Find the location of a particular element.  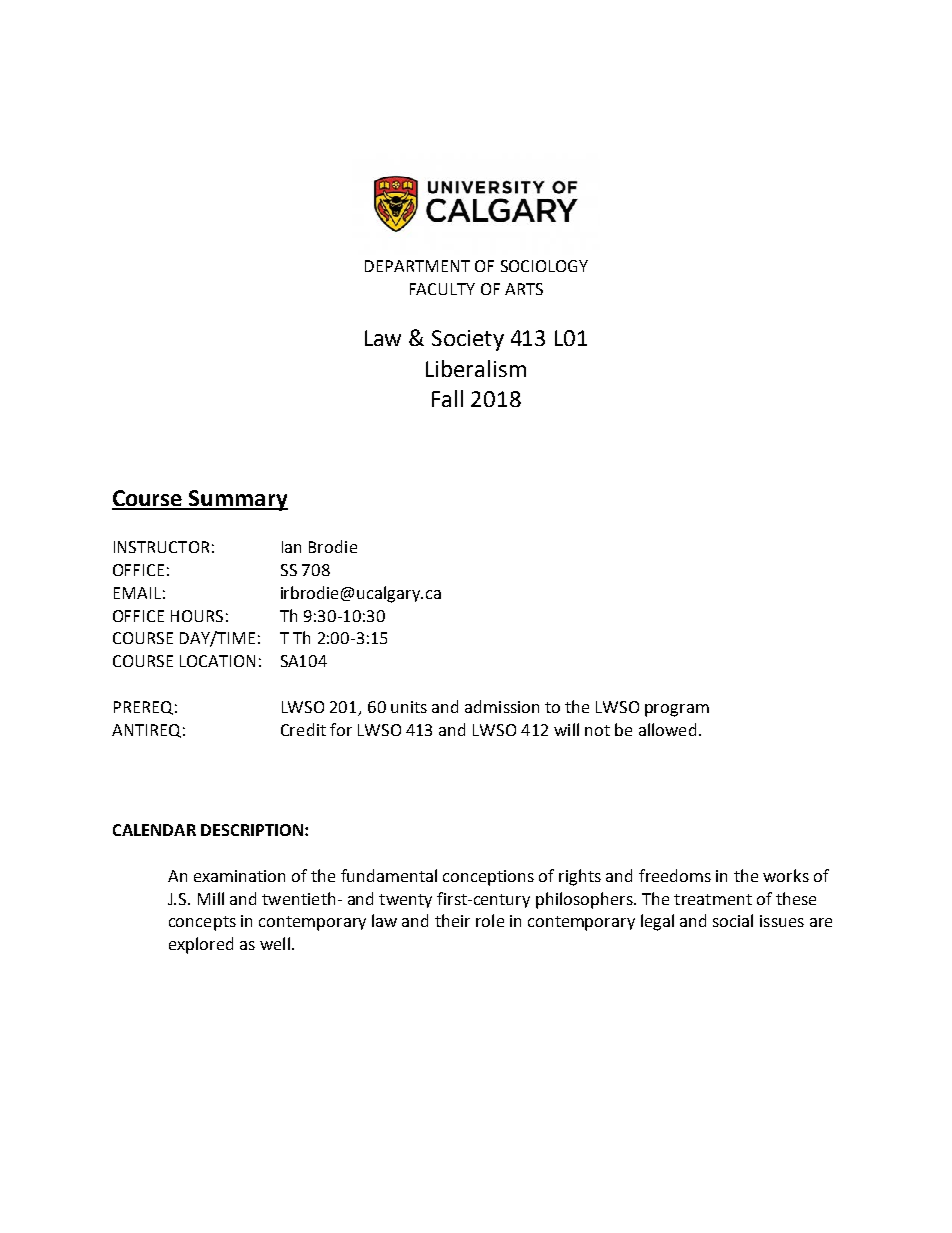

admission is located at coordinates (502, 706).
